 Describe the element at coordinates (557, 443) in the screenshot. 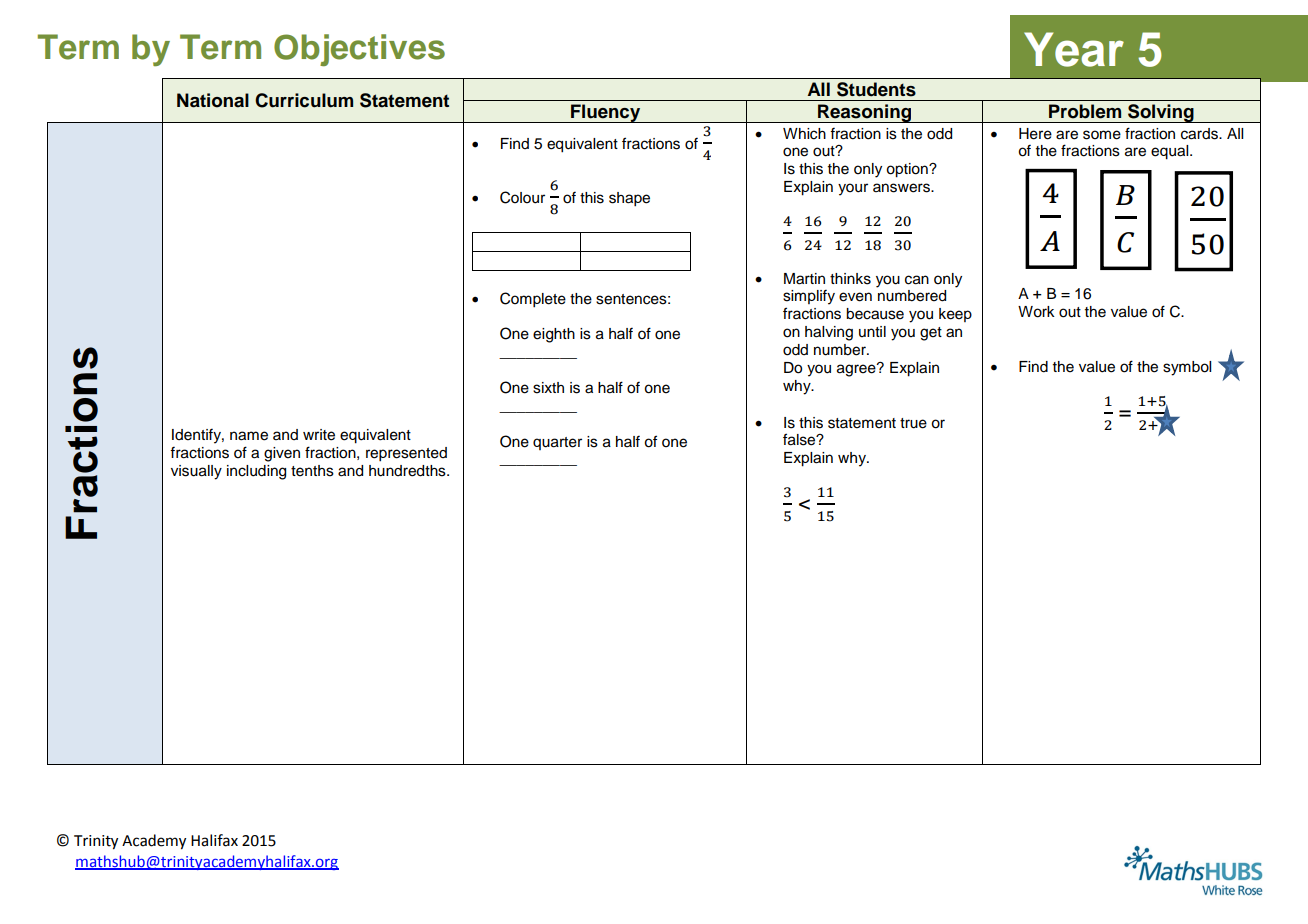

I see `quarter` at that location.
